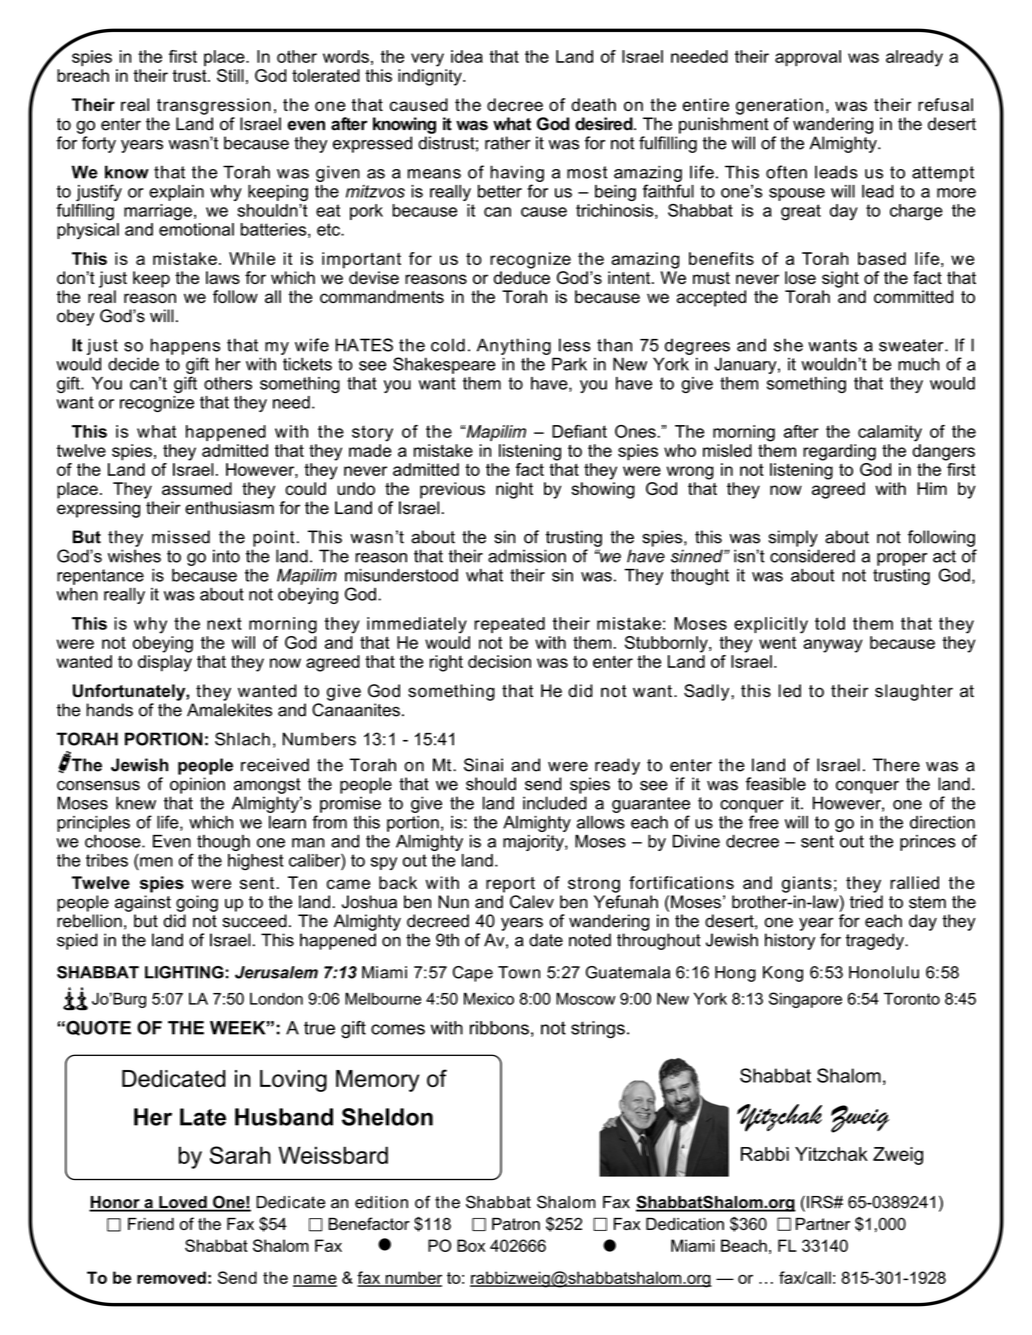  What do you see at coordinates (808, 58) in the page?
I see `approval` at bounding box center [808, 58].
